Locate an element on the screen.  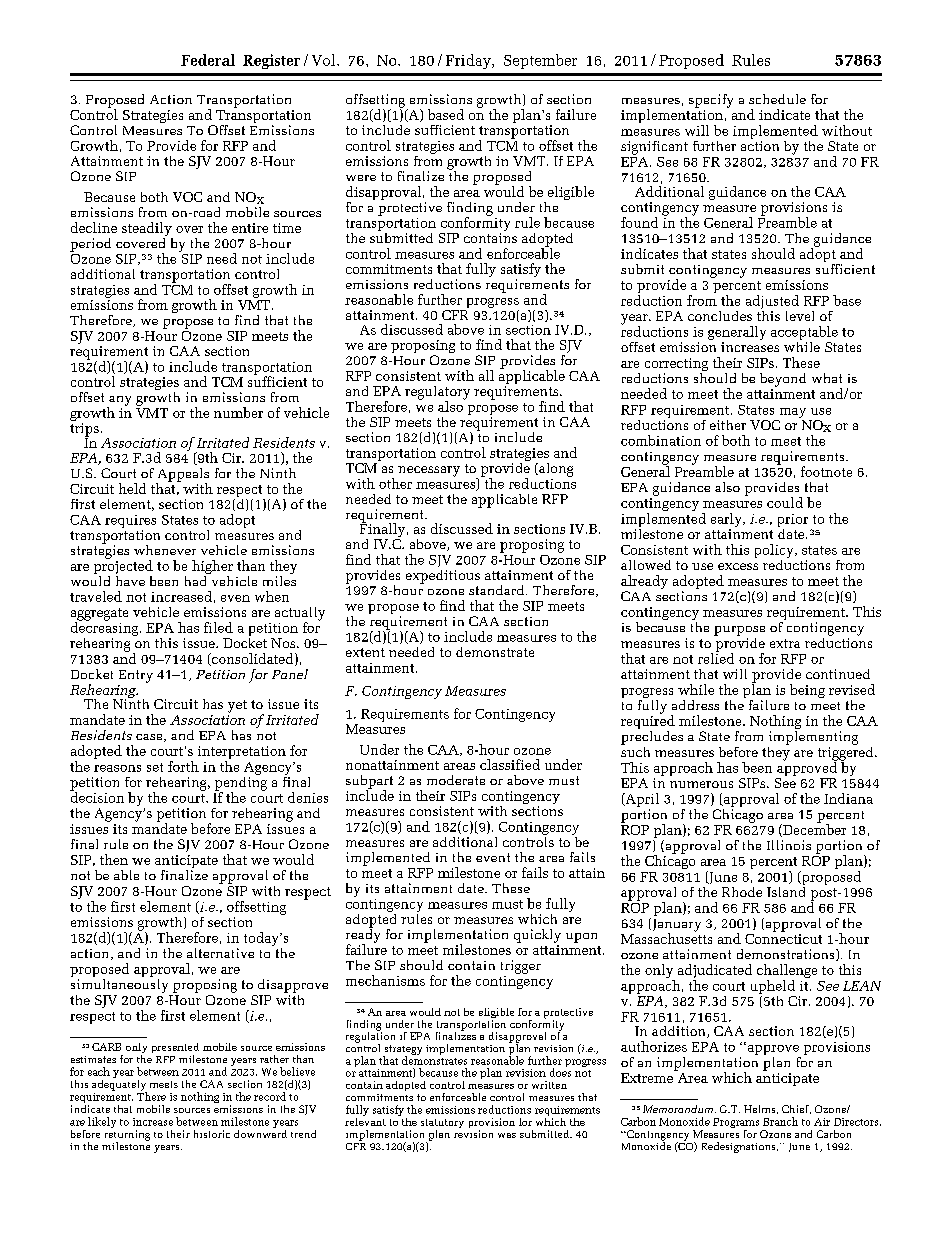
then is located at coordinates (114, 859).
